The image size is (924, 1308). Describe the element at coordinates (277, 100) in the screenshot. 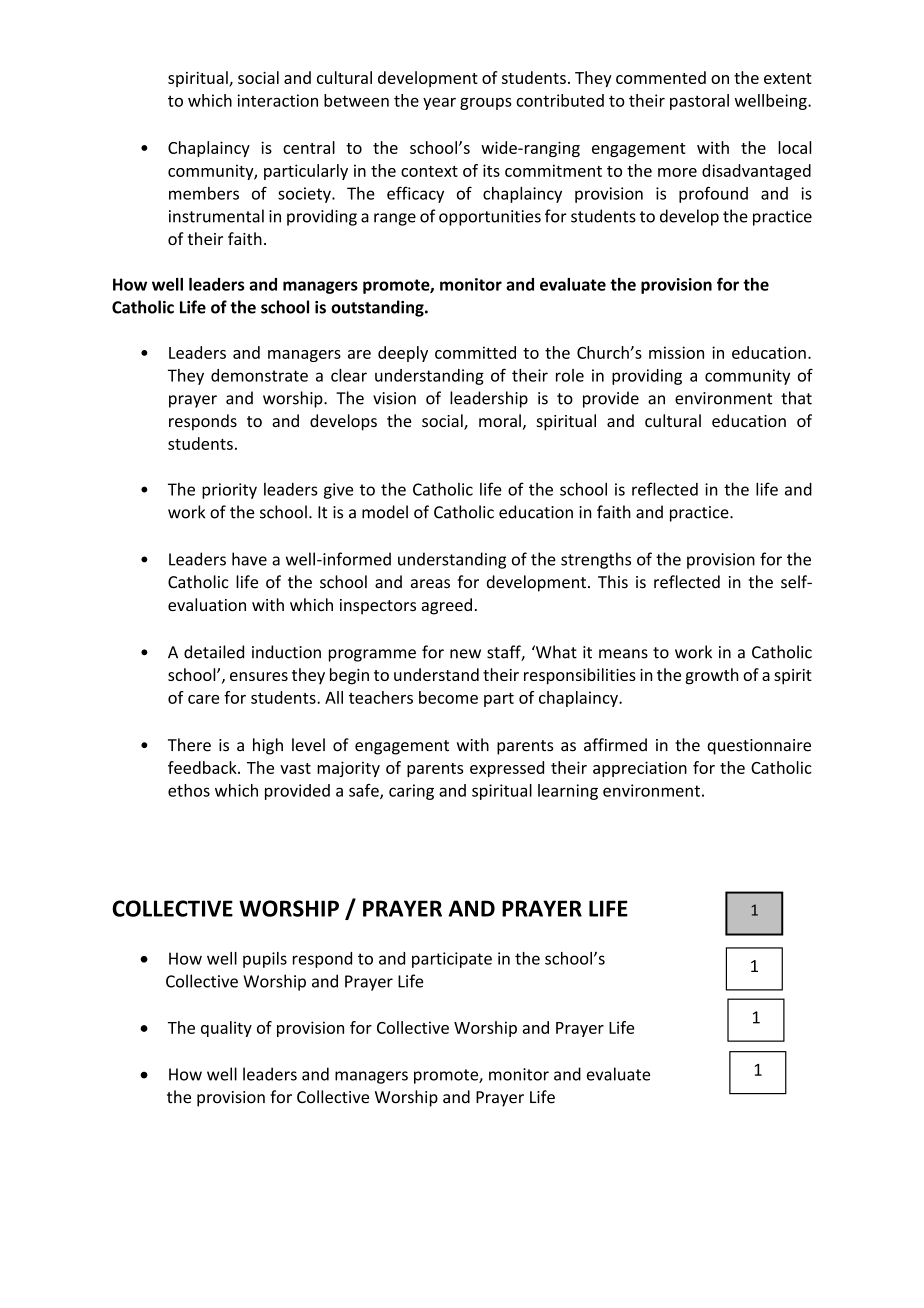

I see `interaction` at that location.
